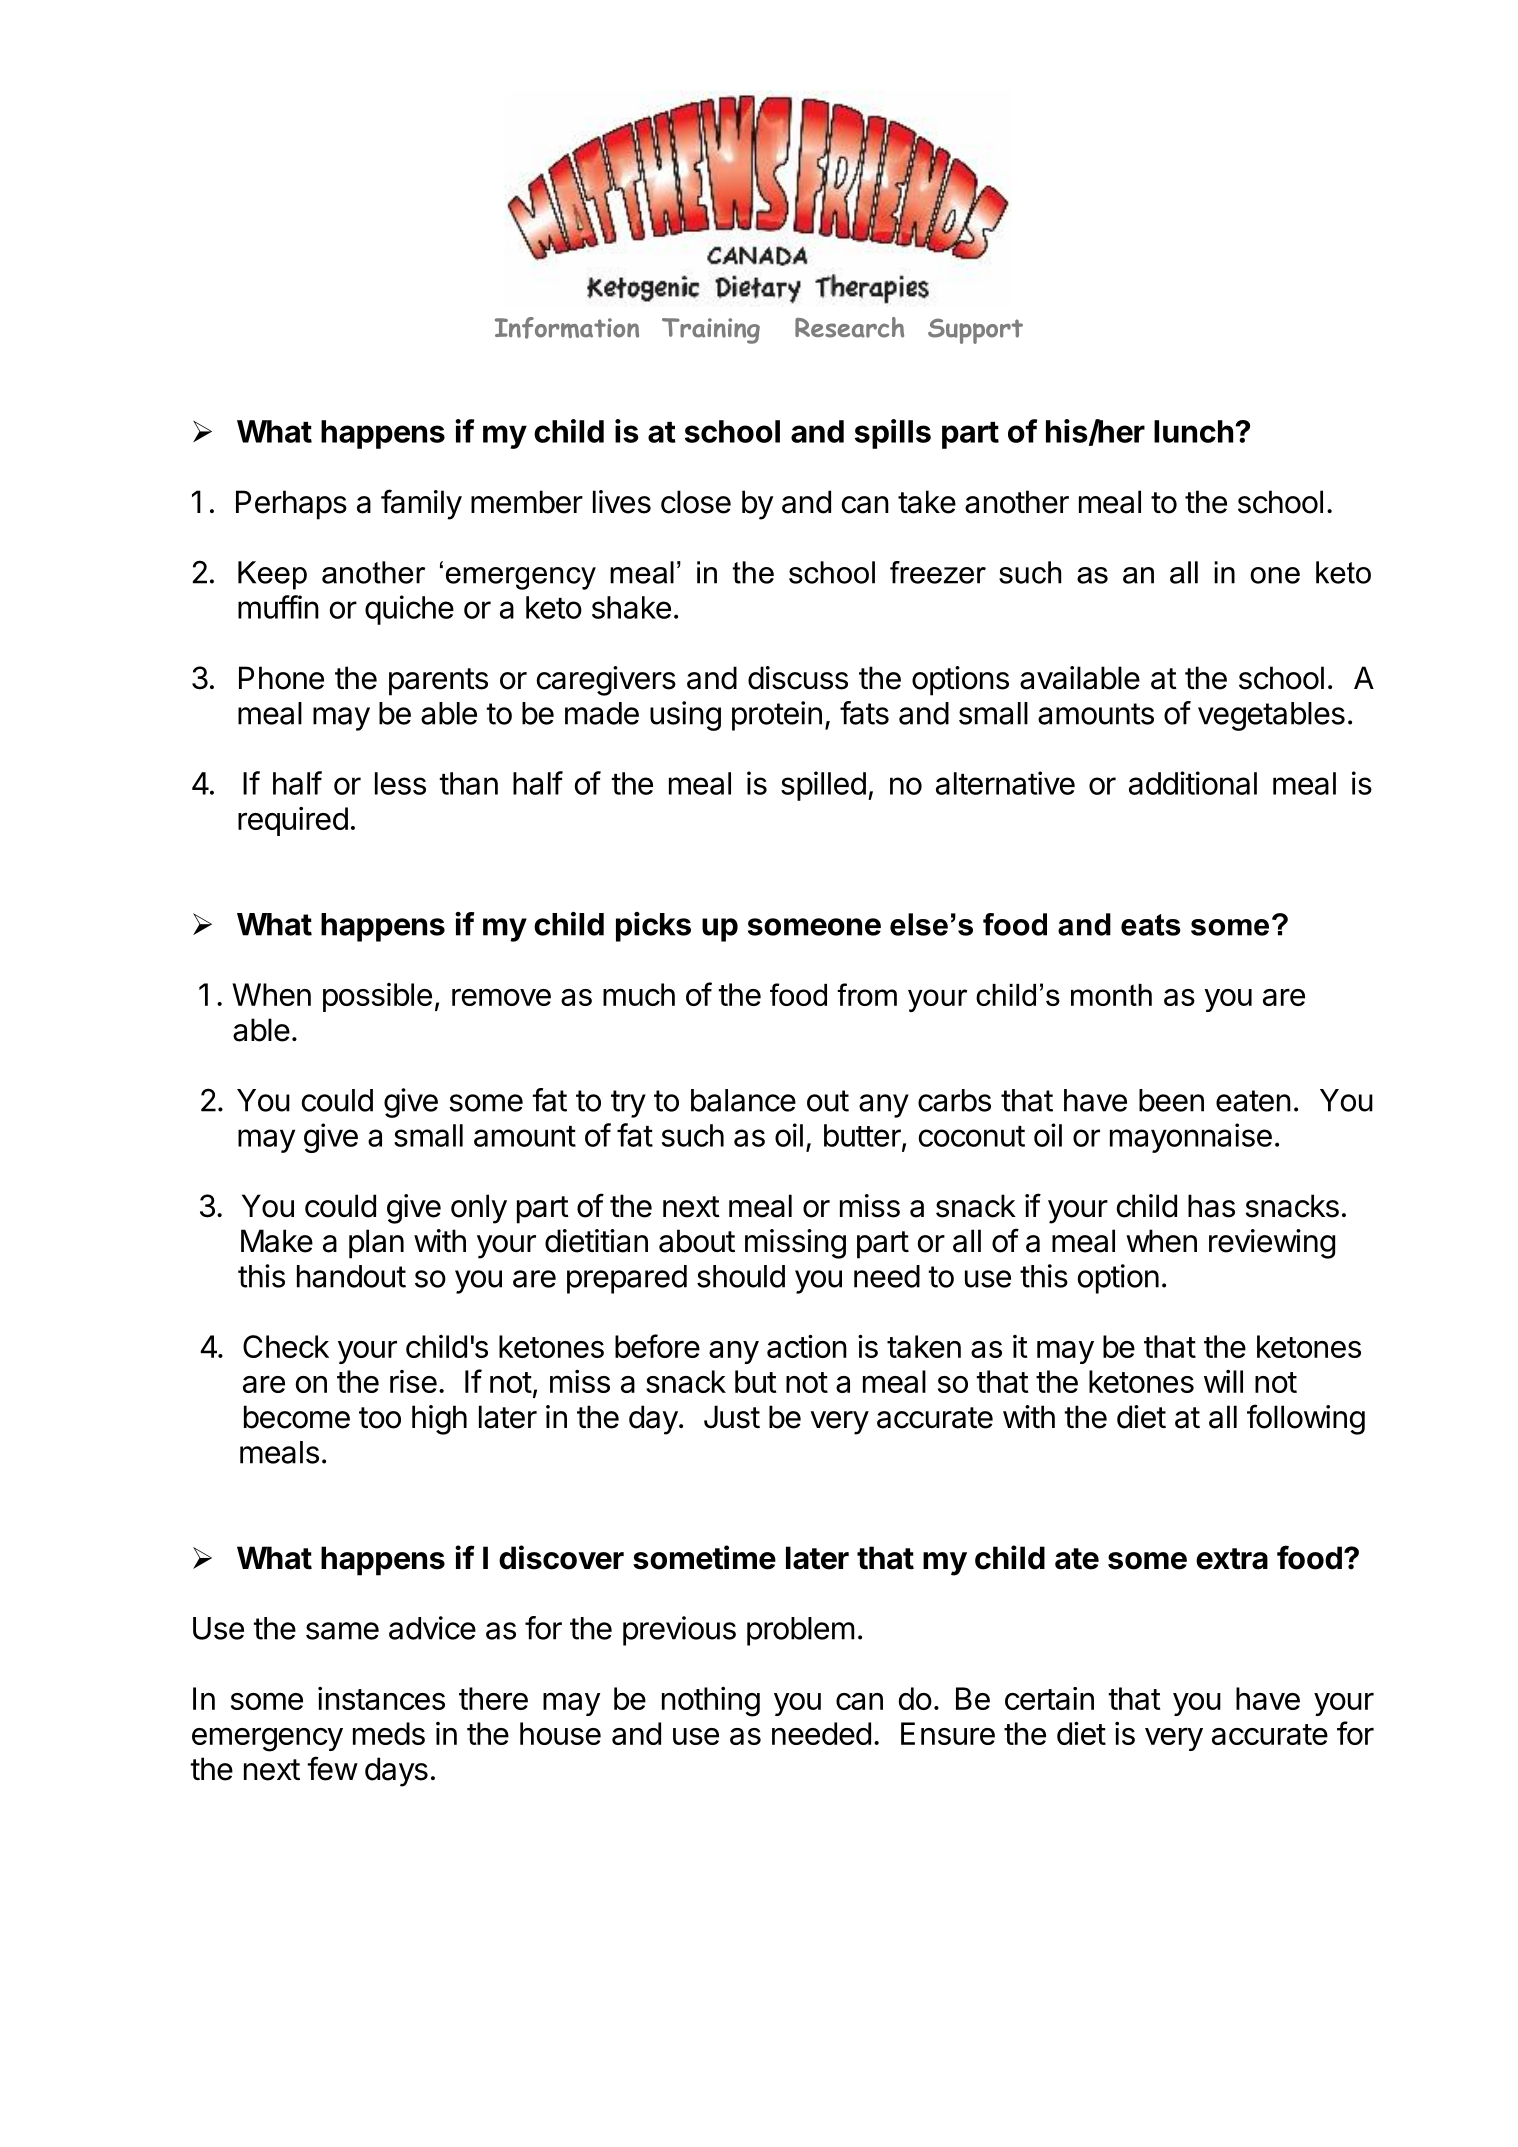 The height and width of the screenshot is (2147, 1518). Describe the element at coordinates (567, 328) in the screenshot. I see `Information` at that location.
